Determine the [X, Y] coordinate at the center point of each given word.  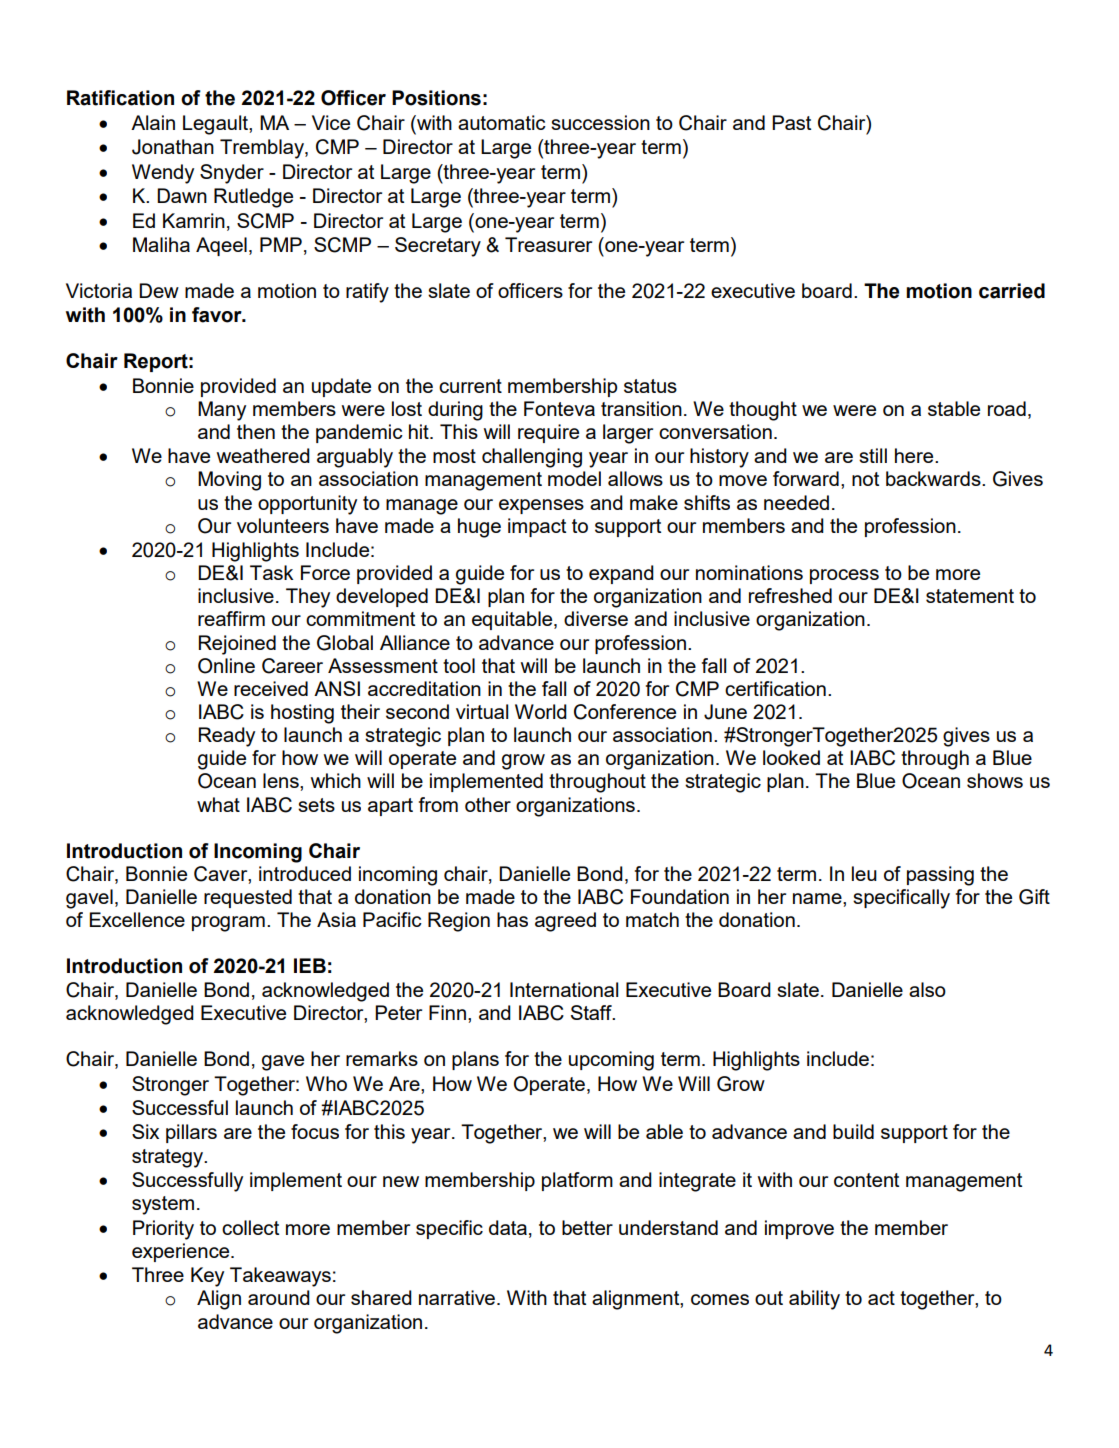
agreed [565, 922]
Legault [216, 125]
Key [207, 1277]
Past [791, 122]
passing [940, 876]
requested [248, 898]
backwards [934, 478]
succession [600, 122]
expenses [541, 506]
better [587, 1227]
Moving [229, 481]
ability [814, 1300]
